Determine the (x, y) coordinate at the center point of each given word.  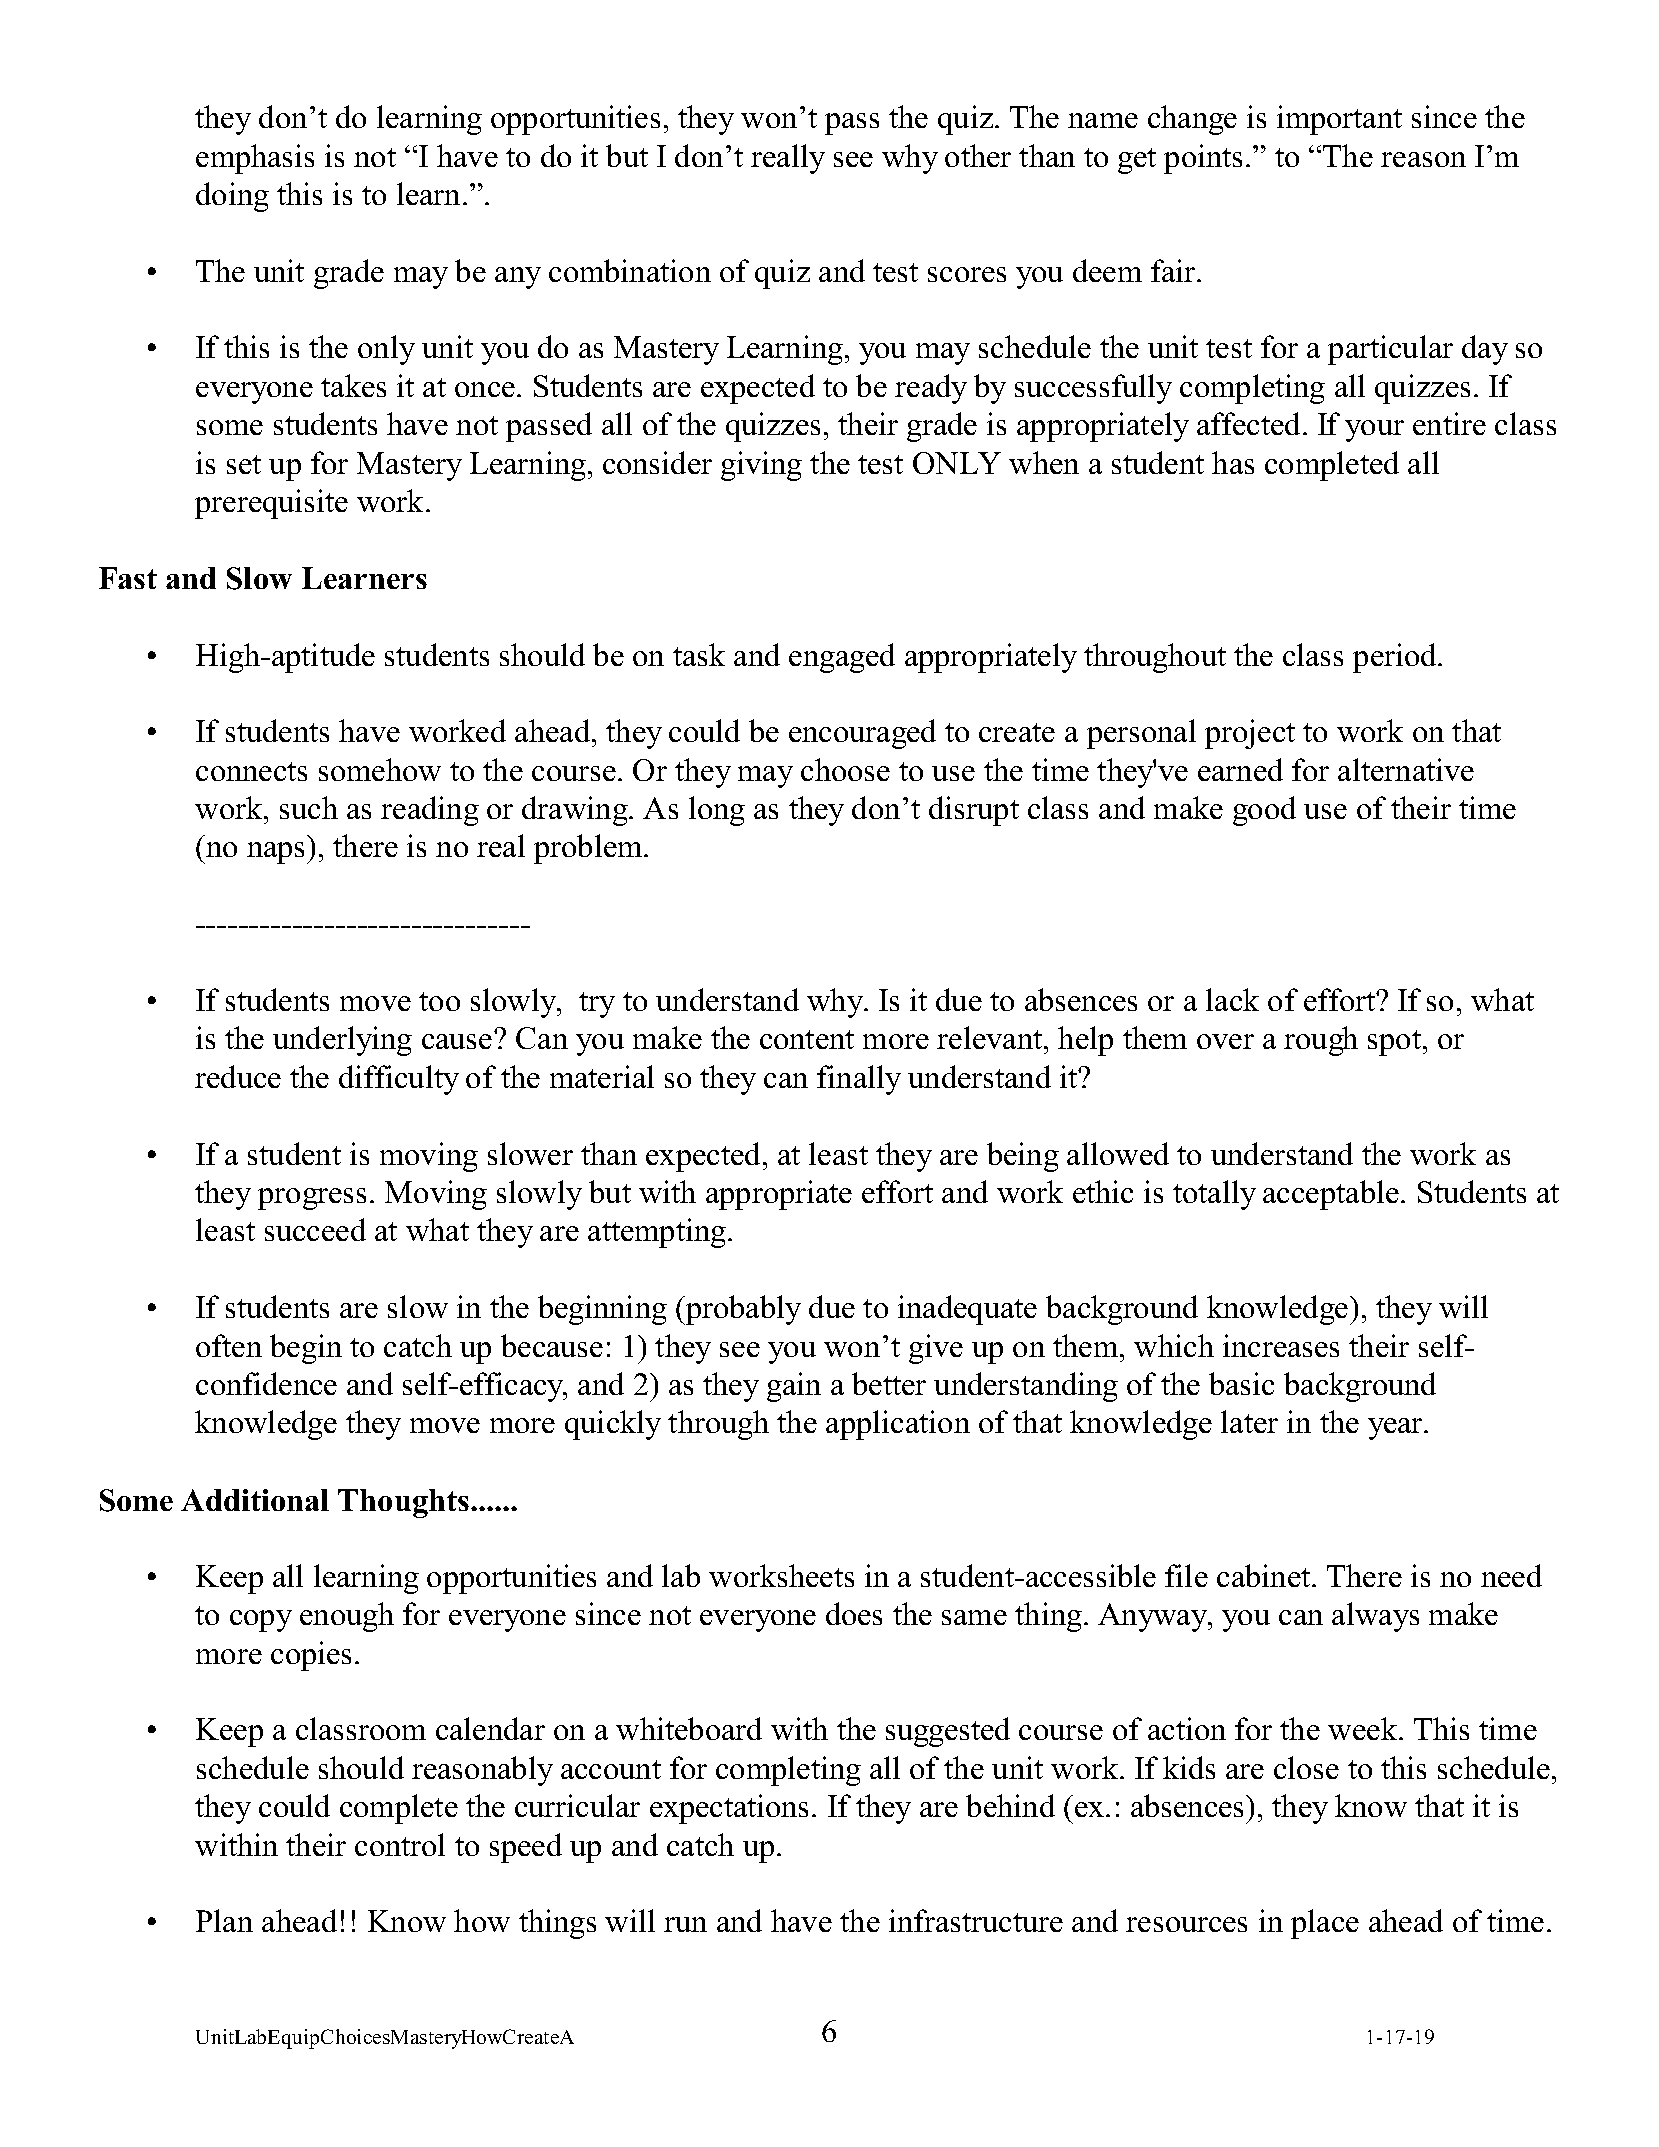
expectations (729, 1809)
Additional (255, 1500)
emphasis (255, 159)
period (1396, 658)
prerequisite (271, 504)
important (1339, 120)
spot (1394, 1043)
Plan (224, 1920)
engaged (842, 658)
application (898, 1425)
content (807, 1039)
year (1396, 1429)
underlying (342, 1041)
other (978, 155)
